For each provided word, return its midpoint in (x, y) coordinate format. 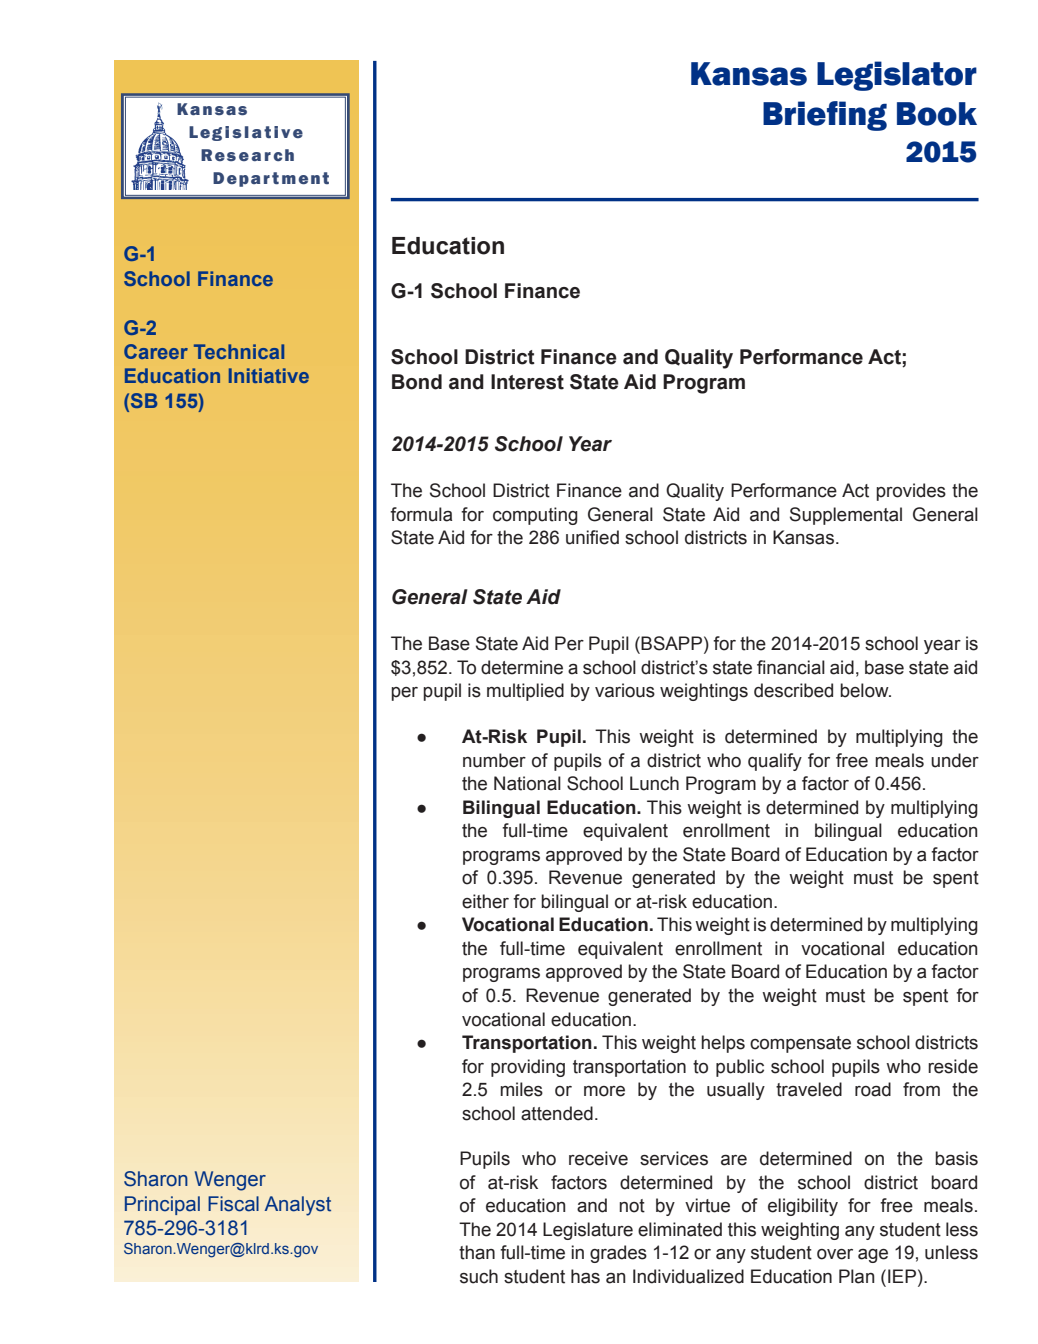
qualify (775, 762)
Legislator (897, 76)
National (527, 783)
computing (535, 516)
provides (911, 492)
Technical (239, 351)
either (485, 901)
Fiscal (233, 1204)
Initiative (269, 375)
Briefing (825, 116)
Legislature (588, 1231)
